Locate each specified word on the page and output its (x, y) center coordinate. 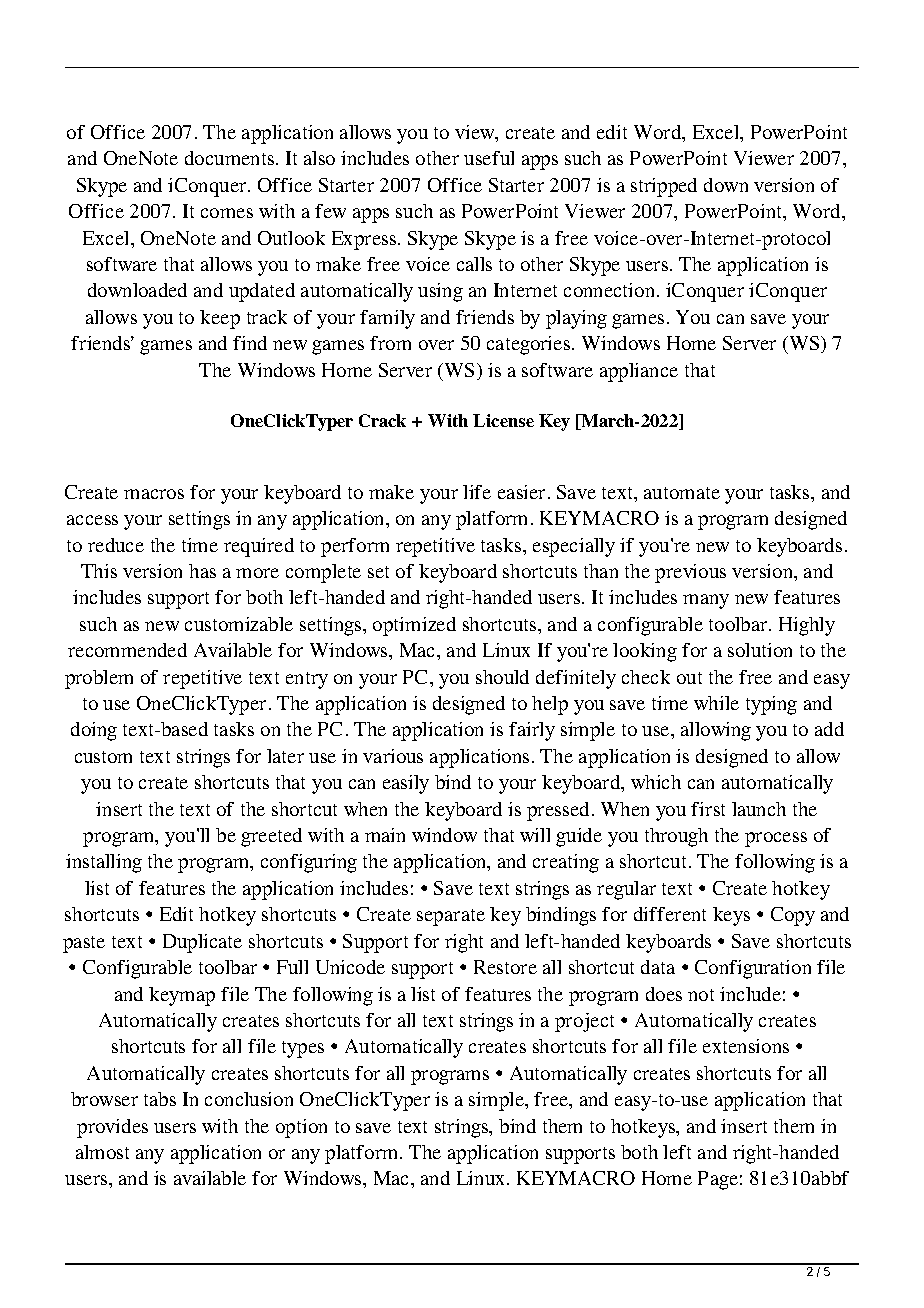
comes (227, 213)
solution (760, 650)
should (502, 677)
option (301, 1128)
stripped (664, 187)
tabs (160, 1099)
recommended (127, 650)
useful (489, 158)
